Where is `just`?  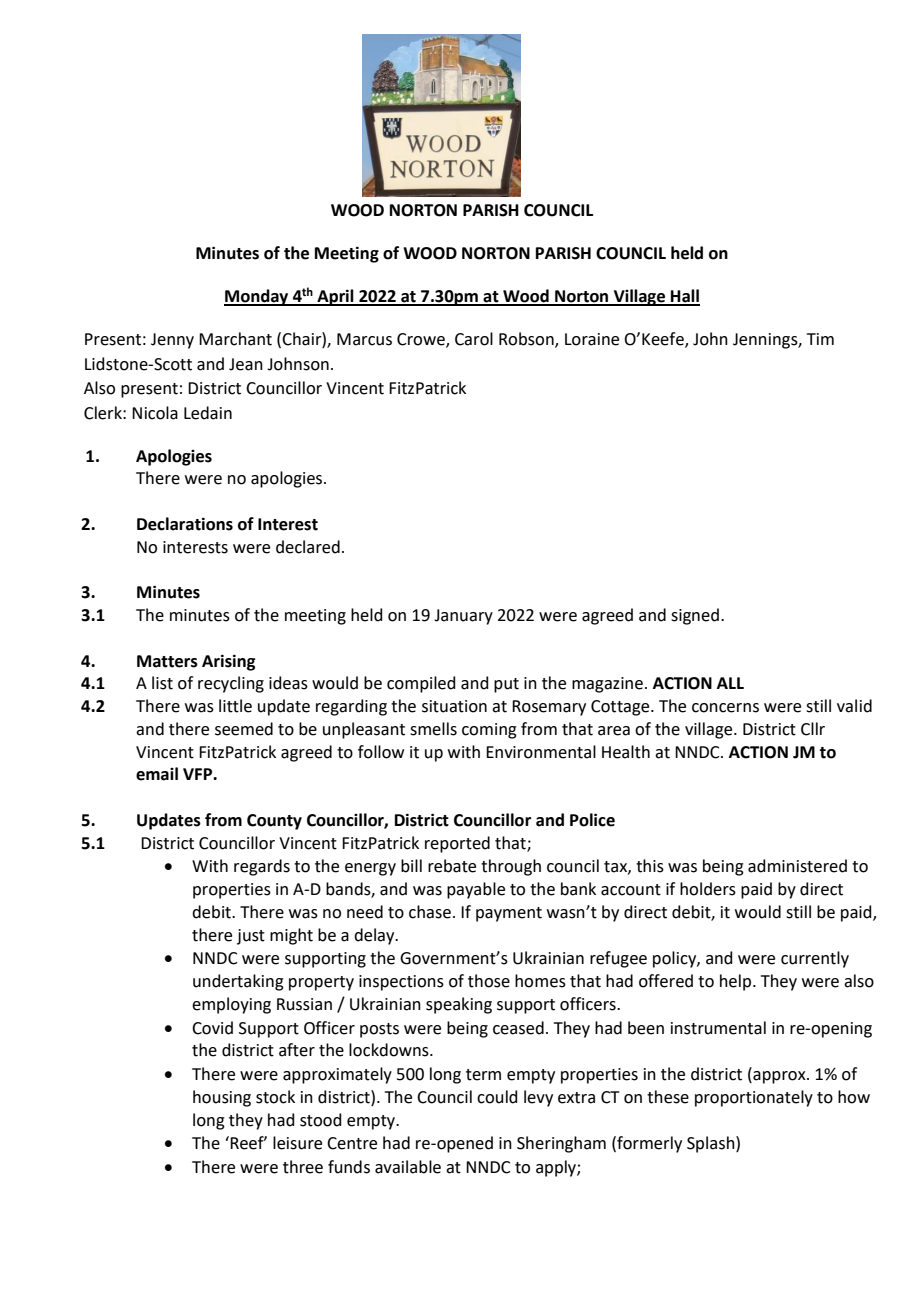
just is located at coordinates (251, 937).
